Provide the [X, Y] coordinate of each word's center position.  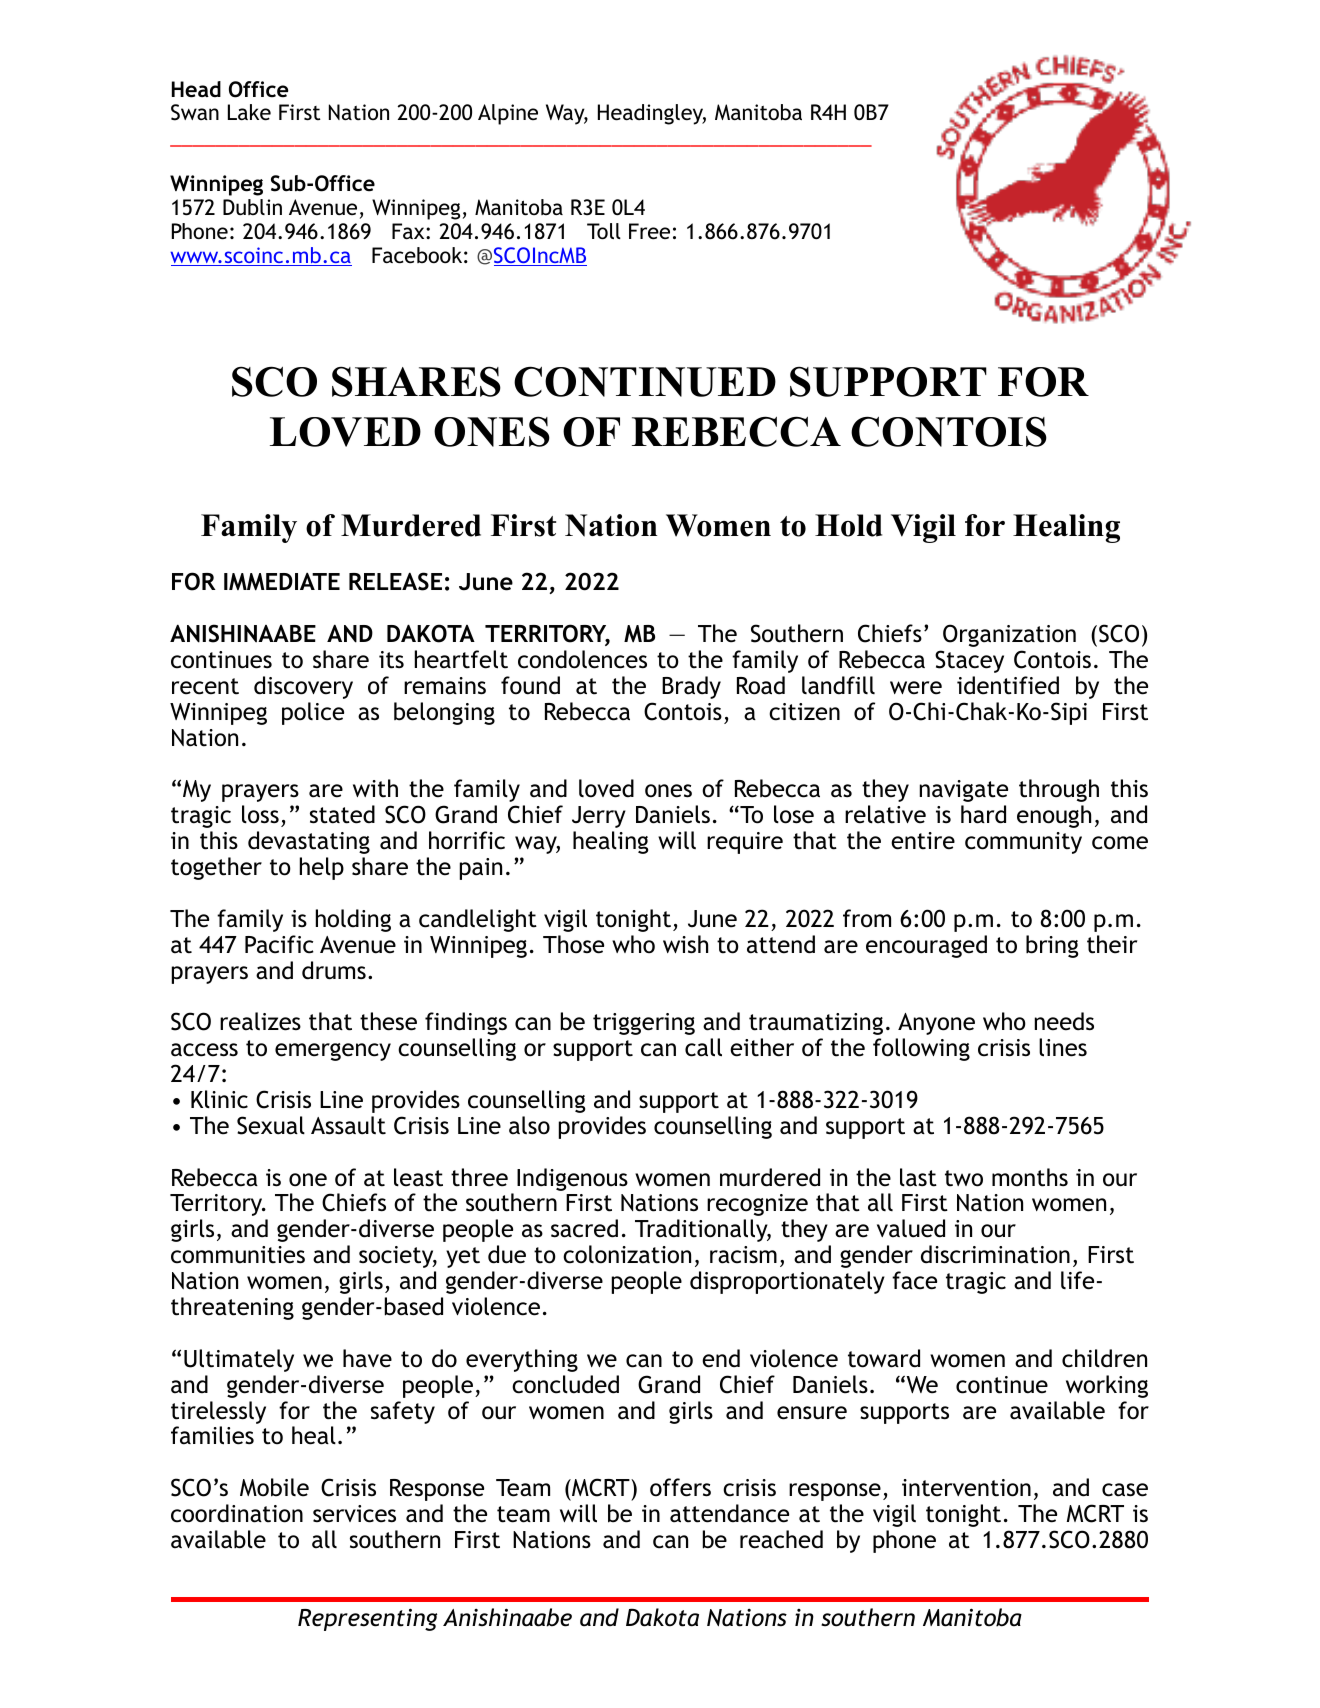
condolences [582, 659]
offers [680, 1487]
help [322, 868]
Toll [604, 231]
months [1030, 1177]
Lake [249, 112]
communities [238, 1255]
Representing [367, 1619]
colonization [627, 1254]
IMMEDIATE [282, 582]
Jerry [599, 817]
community [1023, 843]
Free [649, 231]
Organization [1009, 635]
